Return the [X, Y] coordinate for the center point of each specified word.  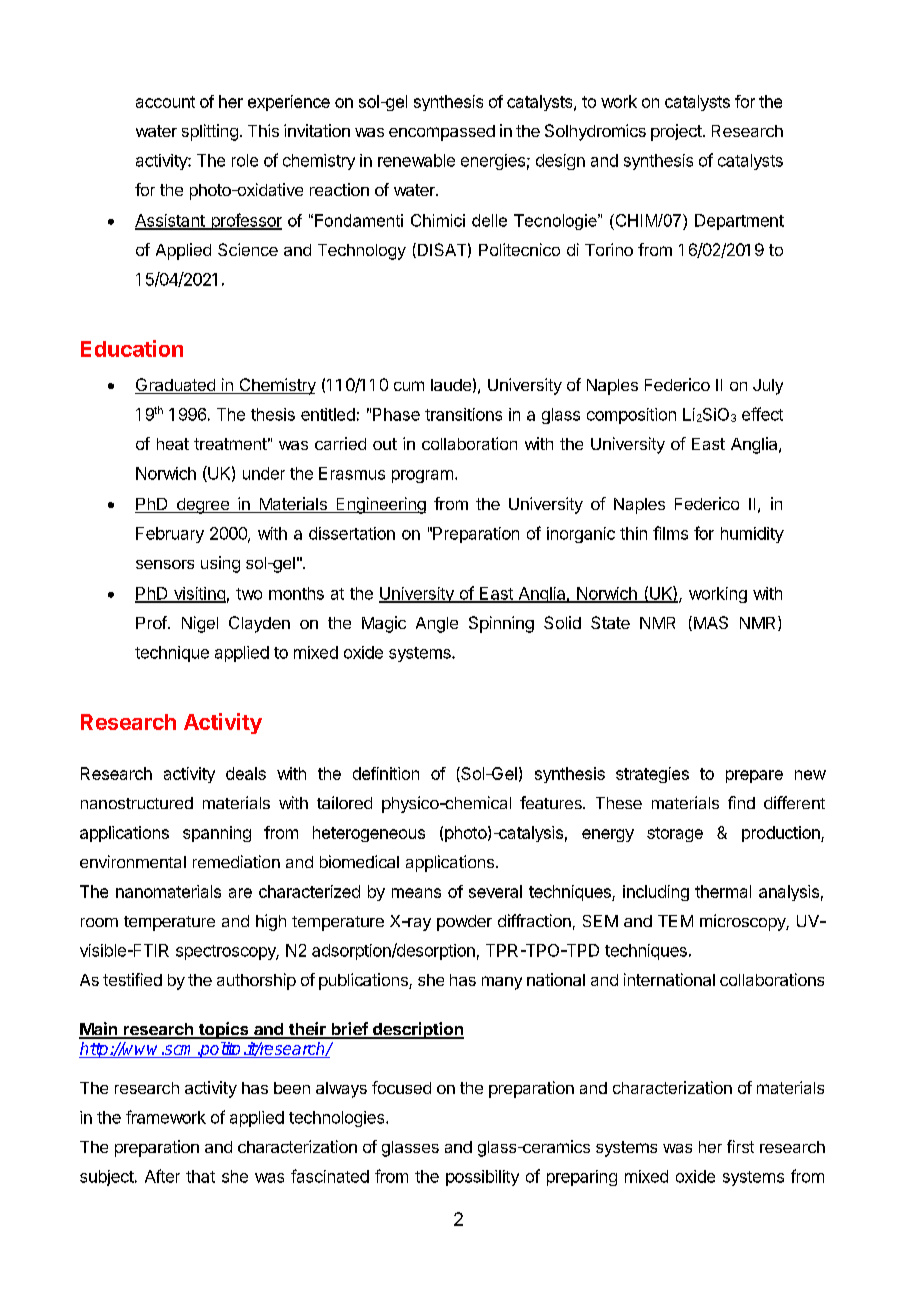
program [422, 476]
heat [173, 444]
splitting [210, 132]
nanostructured [137, 803]
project [676, 132]
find [741, 802]
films [670, 533]
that [200, 1176]
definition [386, 773]
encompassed [442, 133]
